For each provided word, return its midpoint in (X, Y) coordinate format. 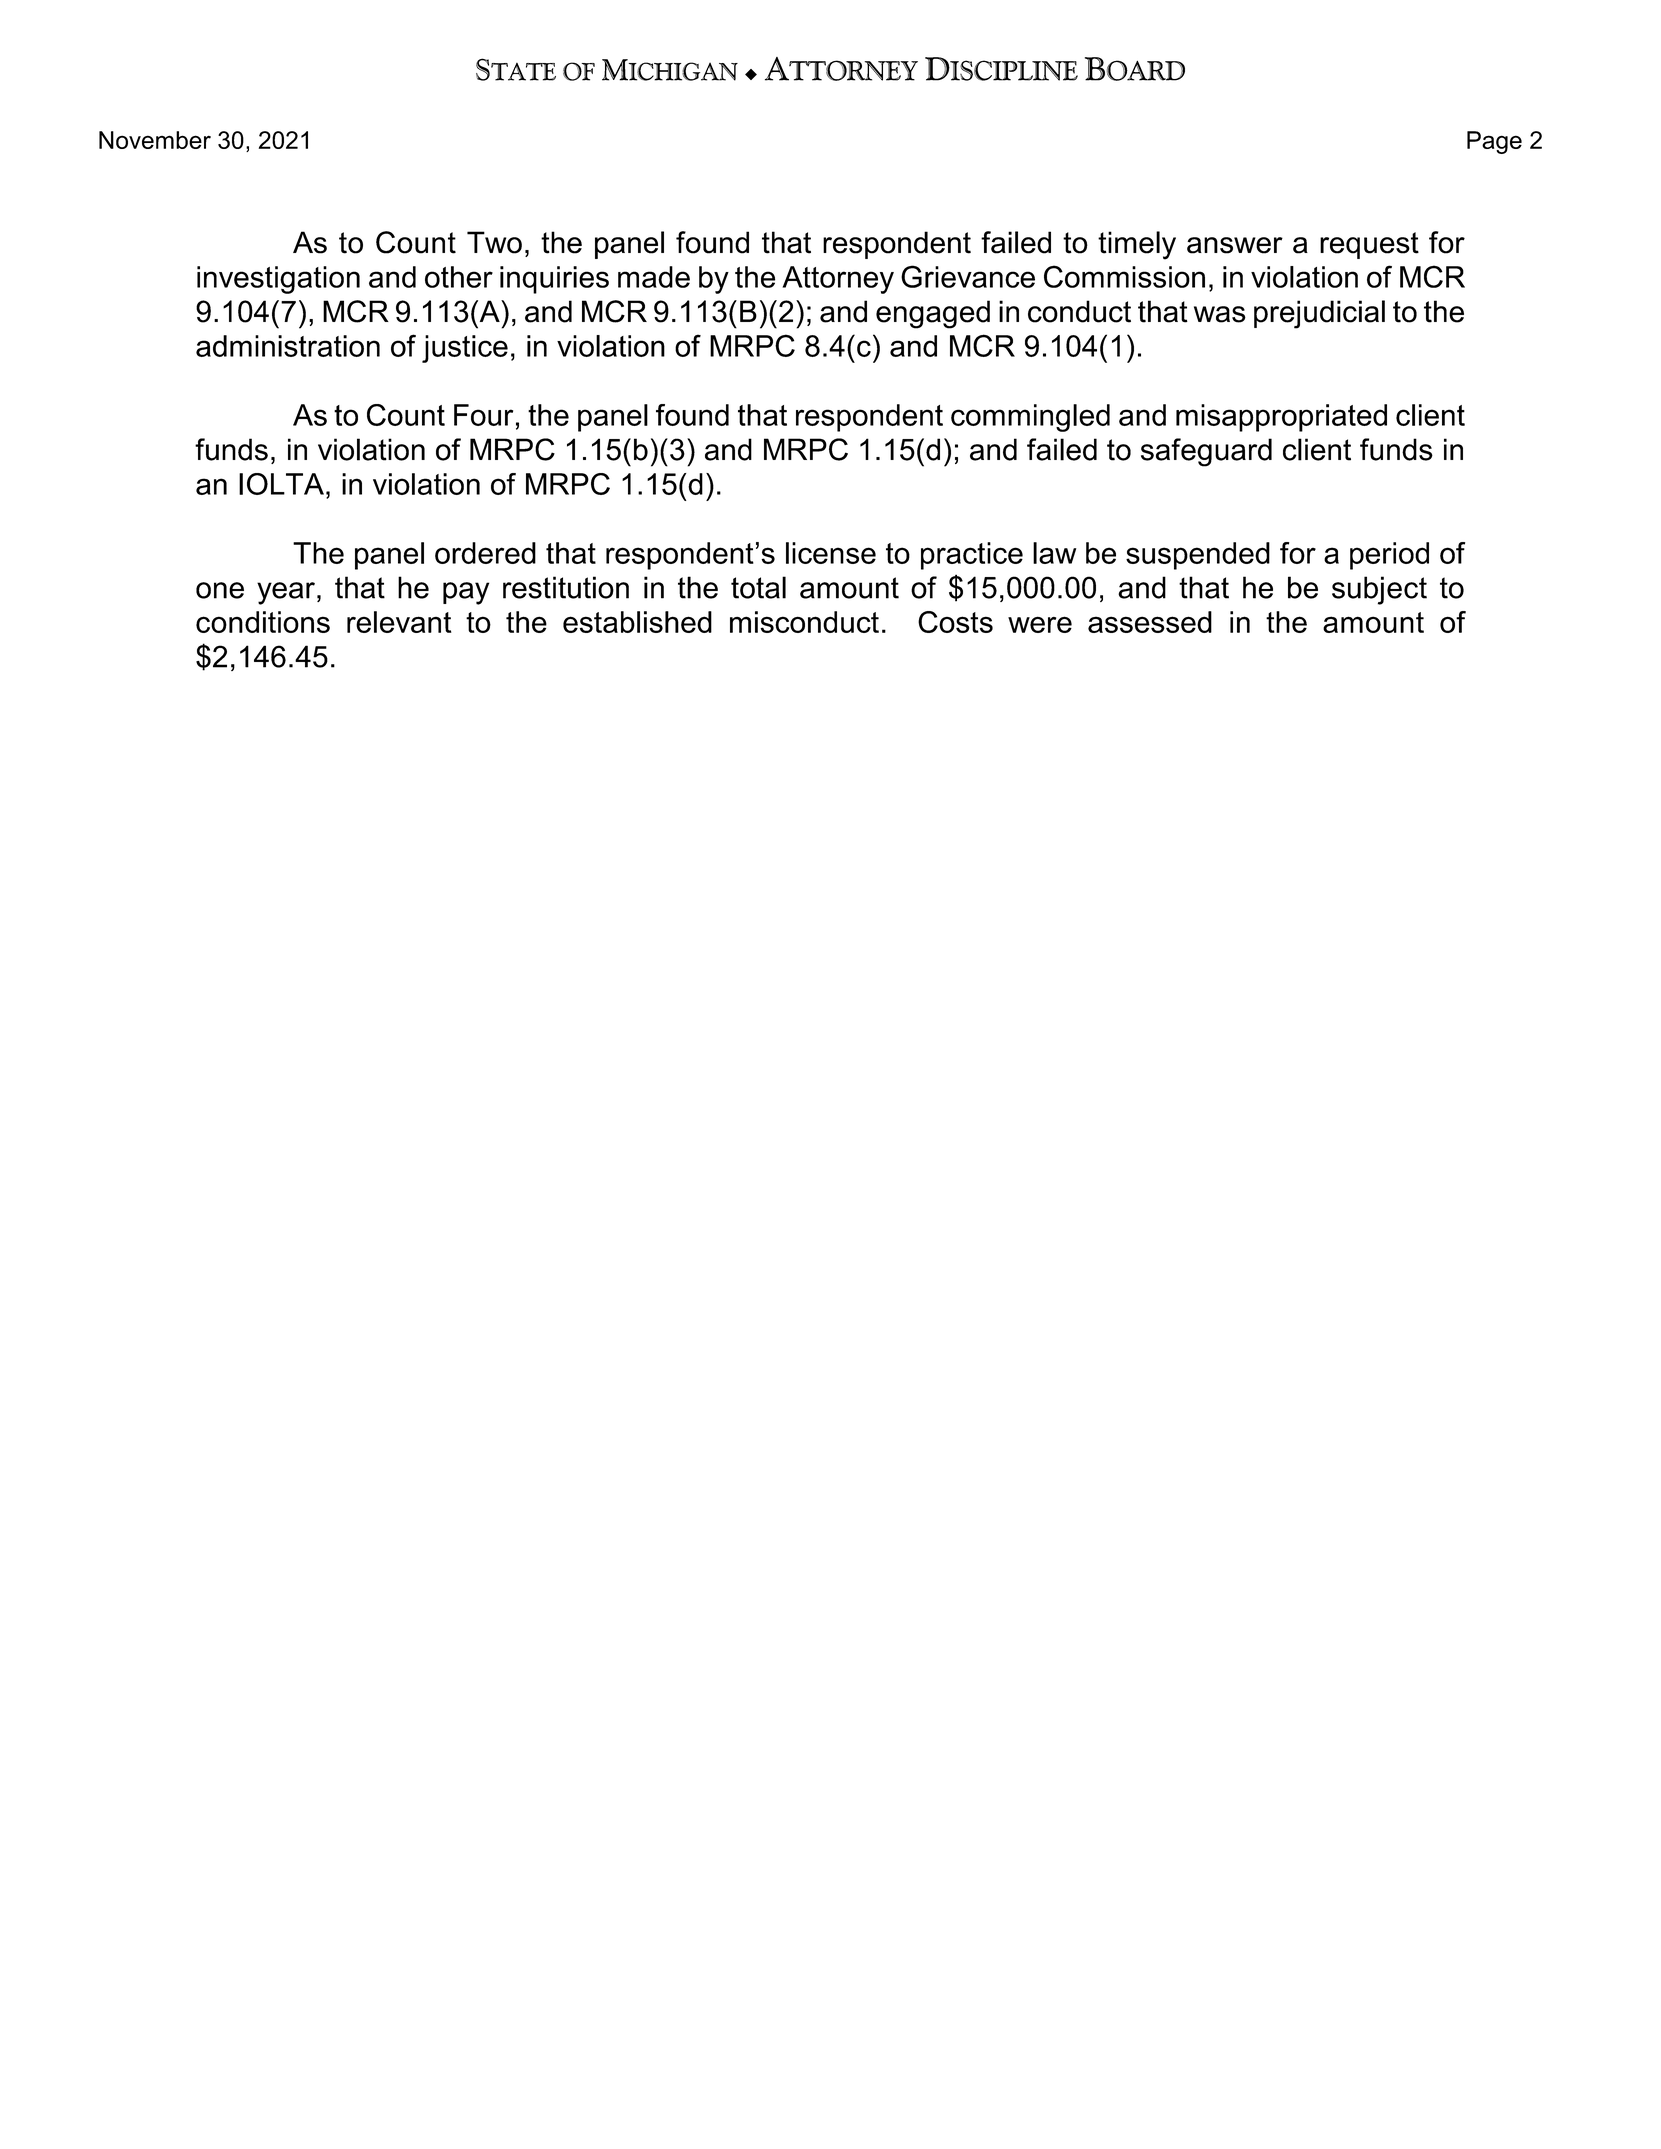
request (1369, 245)
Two (494, 242)
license (831, 553)
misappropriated (1281, 418)
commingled (1030, 418)
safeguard (1206, 452)
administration (288, 346)
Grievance (968, 276)
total (758, 587)
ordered (485, 553)
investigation (278, 280)
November (155, 140)
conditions (263, 622)
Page (1494, 142)
